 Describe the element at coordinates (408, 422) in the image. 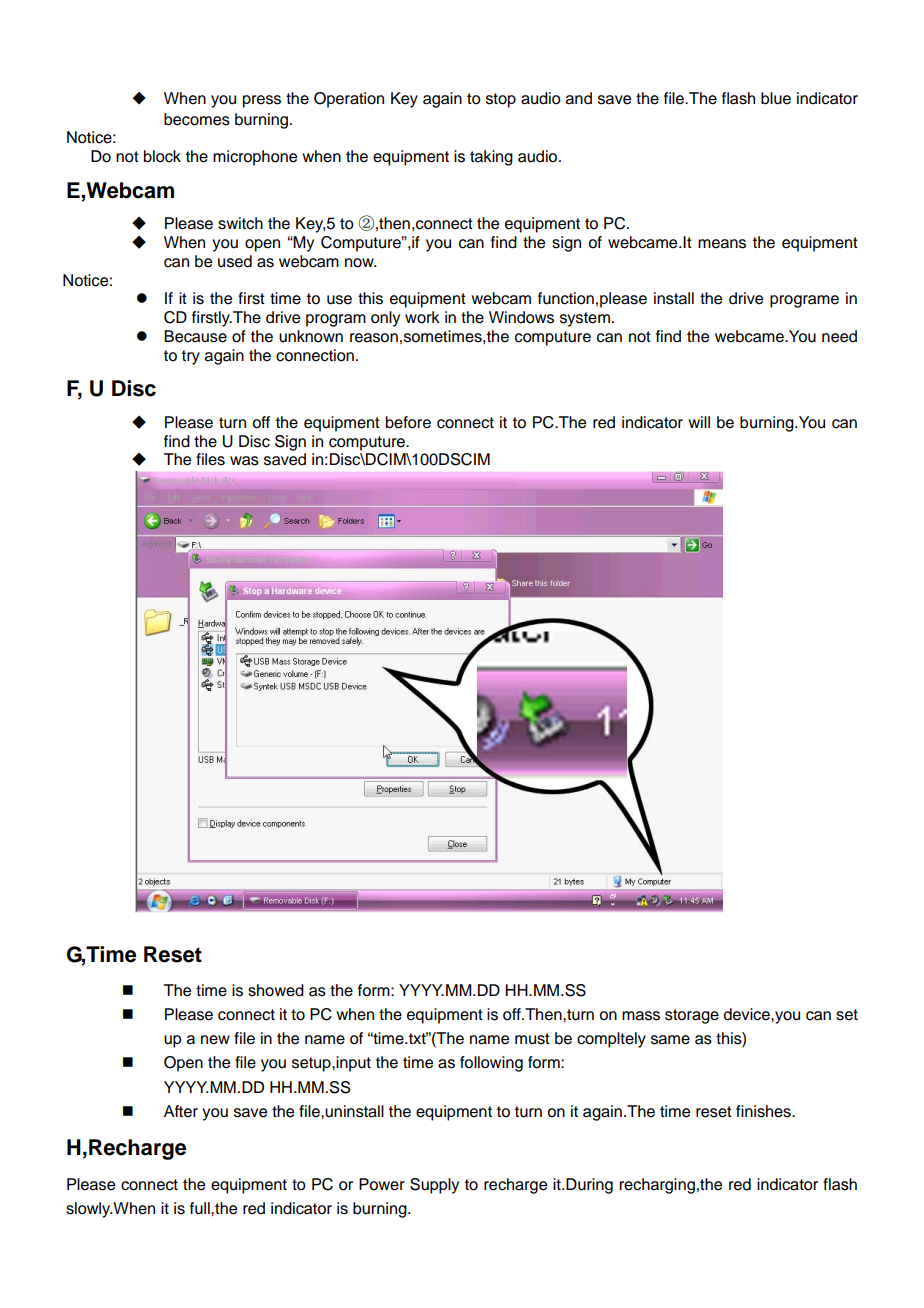

I see `before` at that location.
